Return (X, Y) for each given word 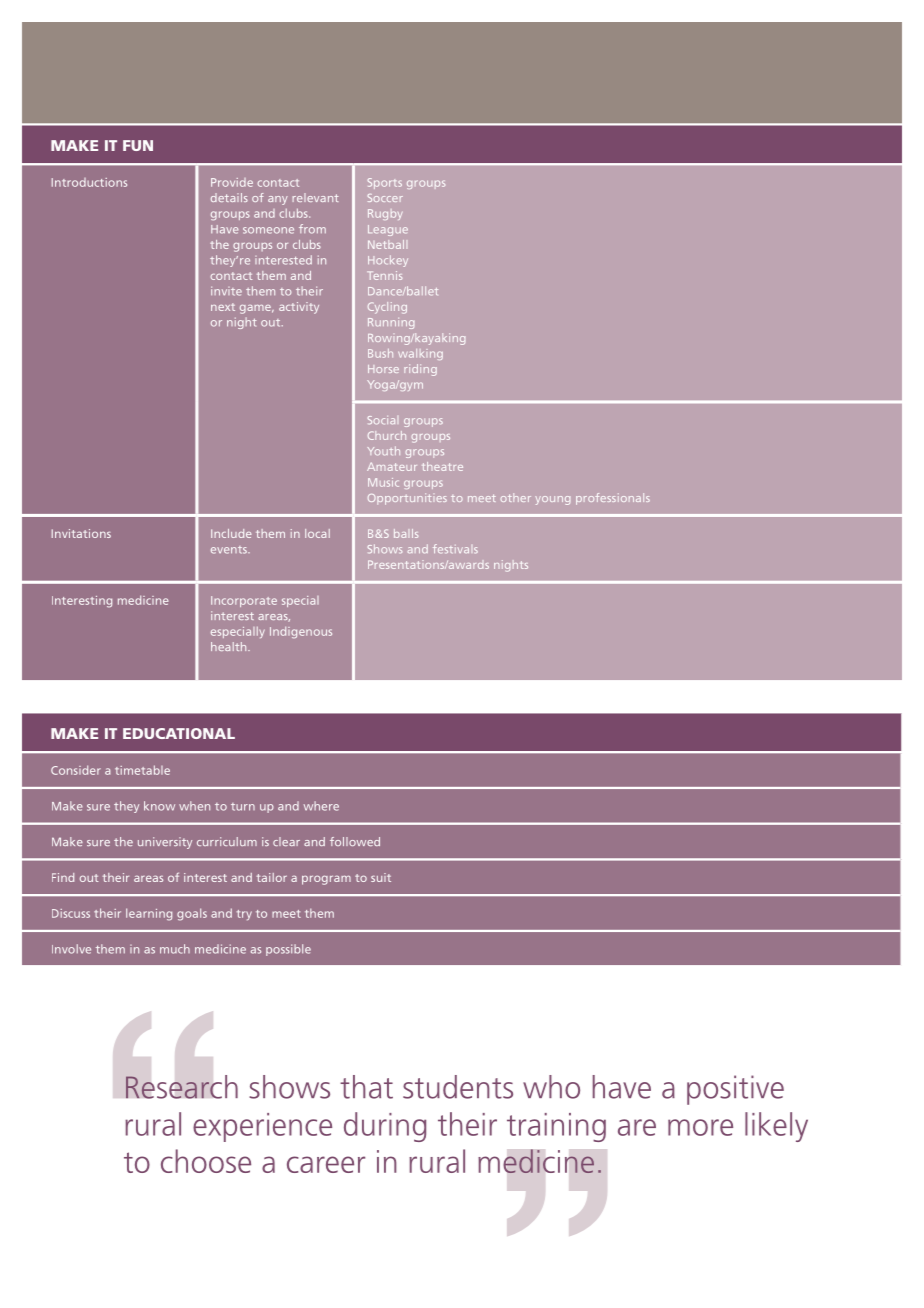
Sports (385, 183)
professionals (613, 499)
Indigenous (301, 632)
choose (206, 1161)
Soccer (385, 198)
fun (138, 145)
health (230, 646)
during (385, 1127)
